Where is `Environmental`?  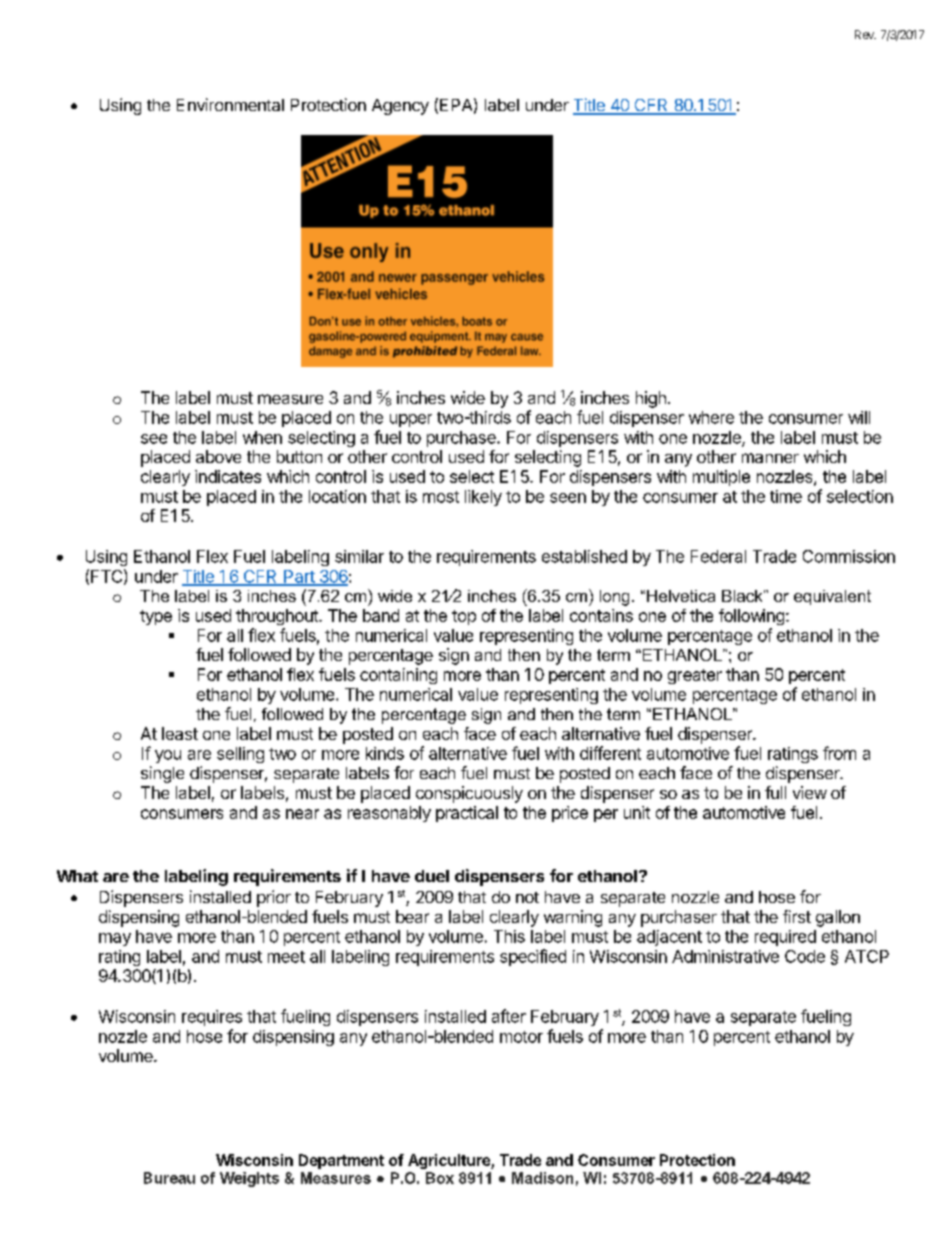
Environmental is located at coordinates (230, 104).
